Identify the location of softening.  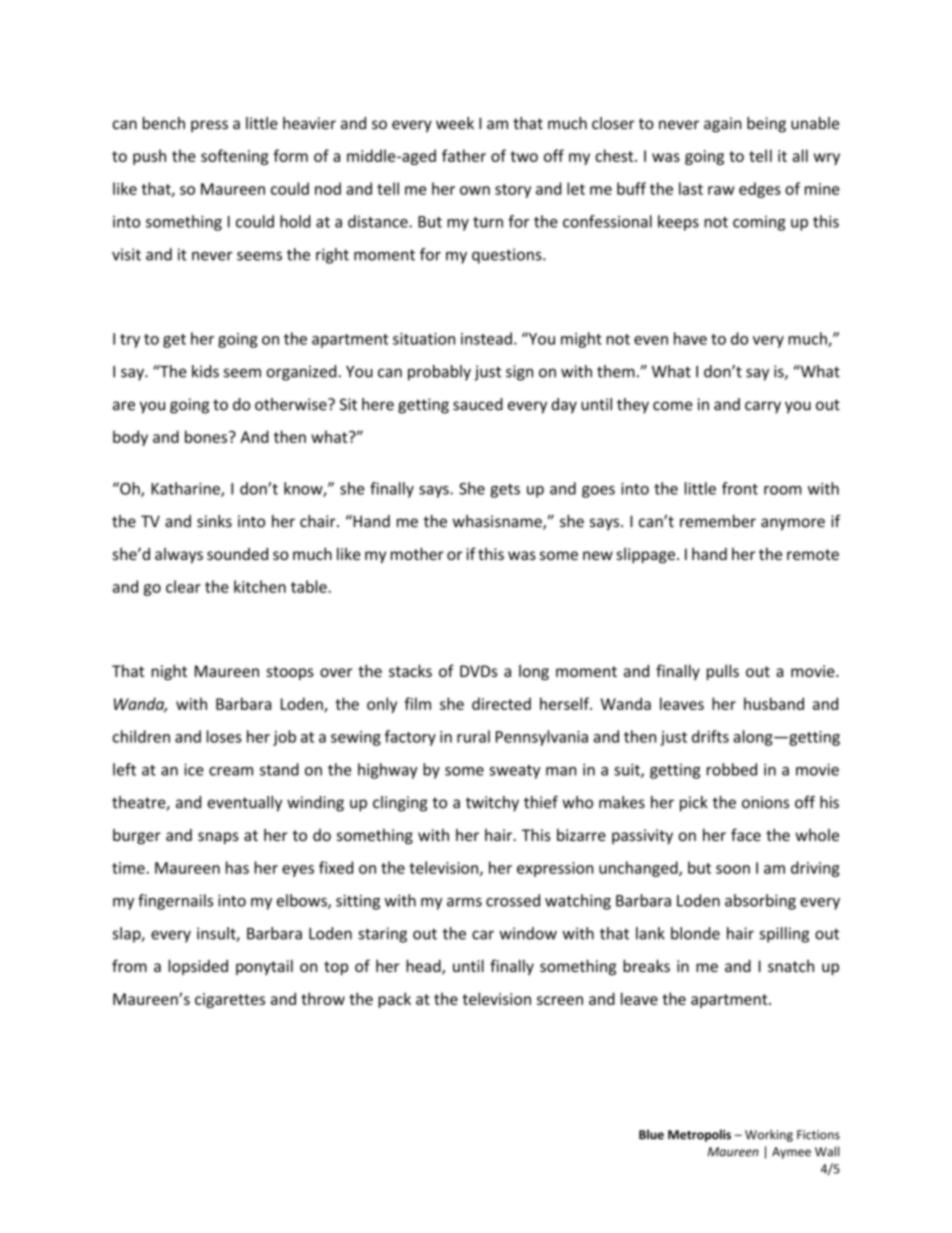
(234, 157).
